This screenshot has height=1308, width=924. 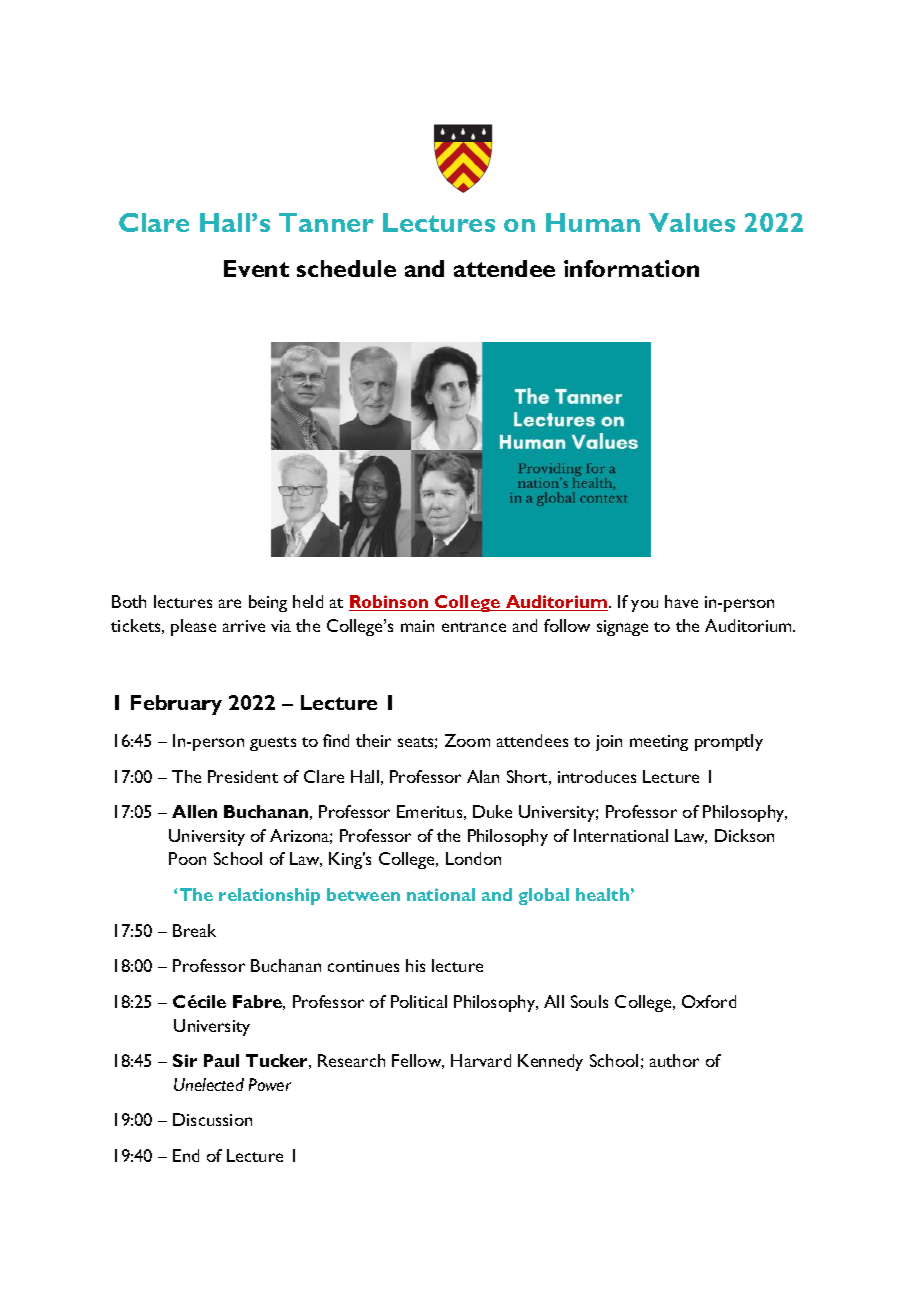 I want to click on February, so click(x=176, y=705).
